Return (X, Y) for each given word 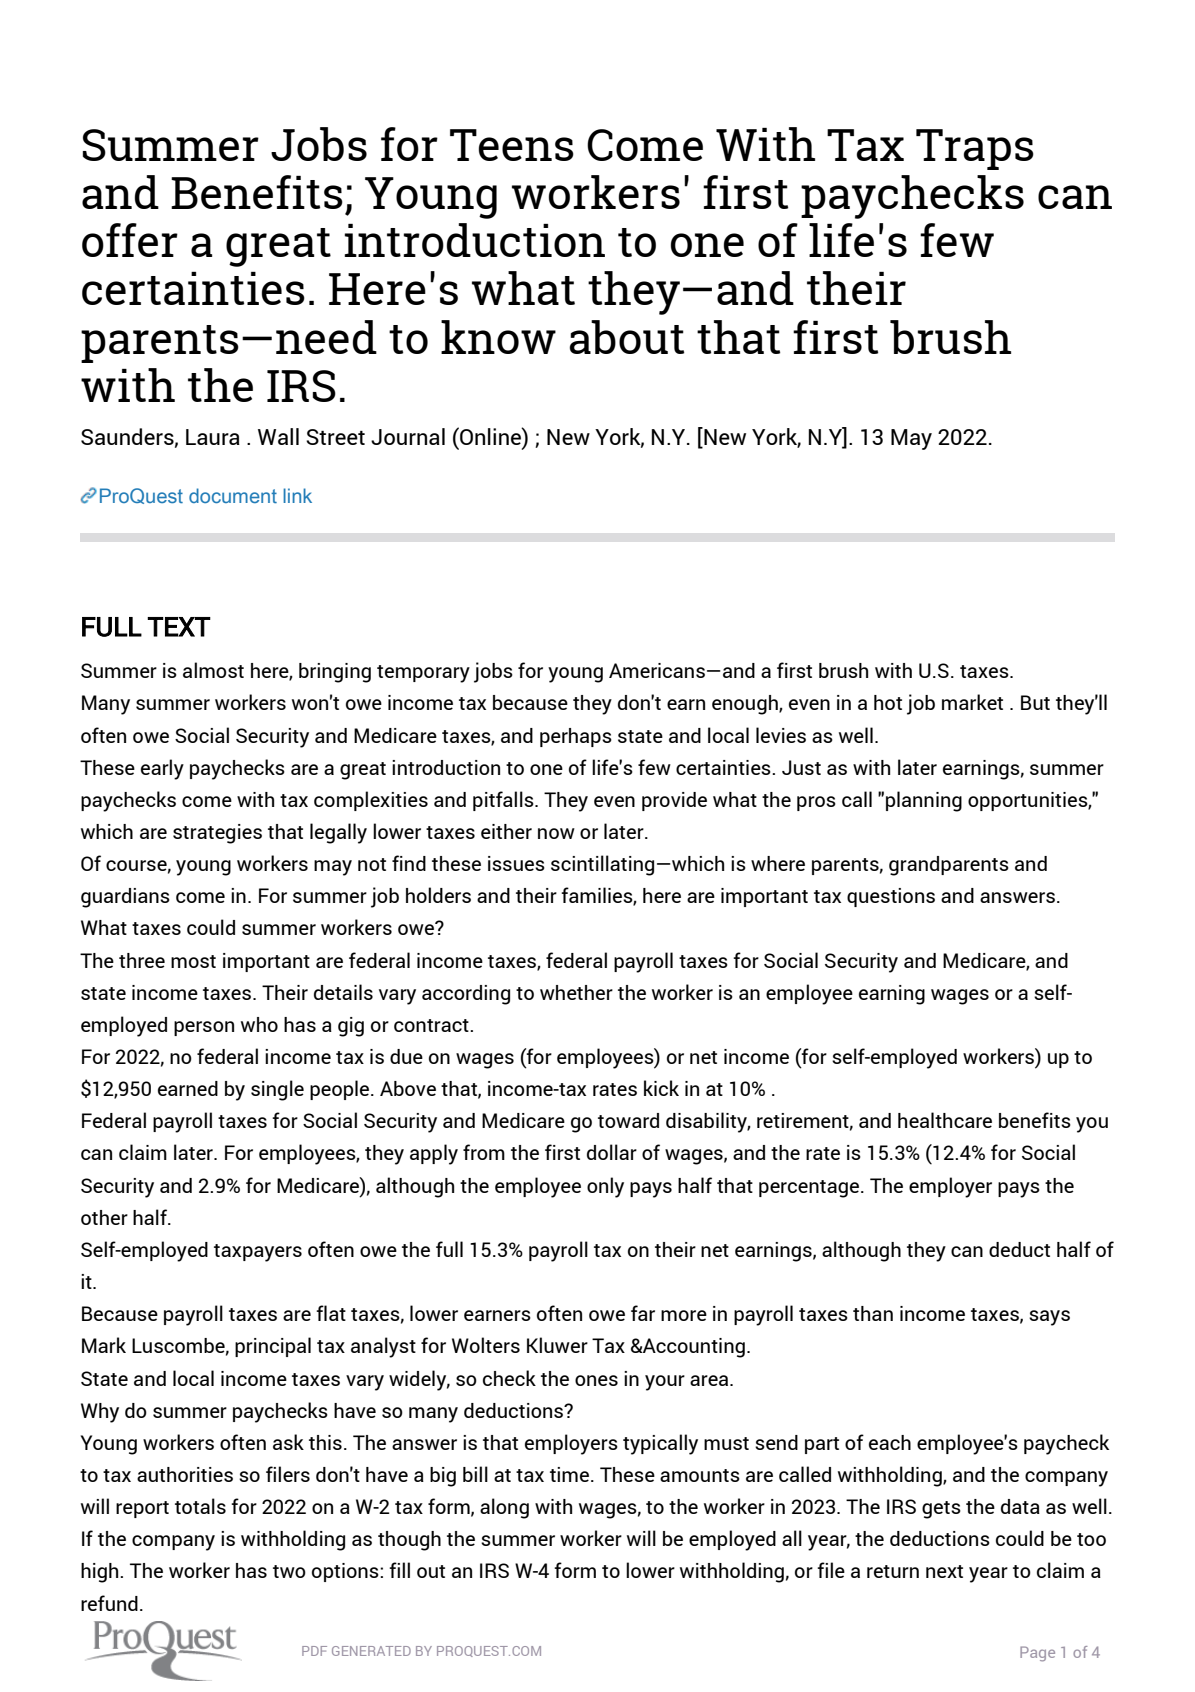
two (289, 1571)
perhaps (576, 737)
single (277, 1090)
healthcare (945, 1120)
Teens (512, 145)
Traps (975, 149)
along (504, 1508)
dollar (612, 1152)
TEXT (179, 627)
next (944, 1571)
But (1035, 702)
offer (130, 240)
